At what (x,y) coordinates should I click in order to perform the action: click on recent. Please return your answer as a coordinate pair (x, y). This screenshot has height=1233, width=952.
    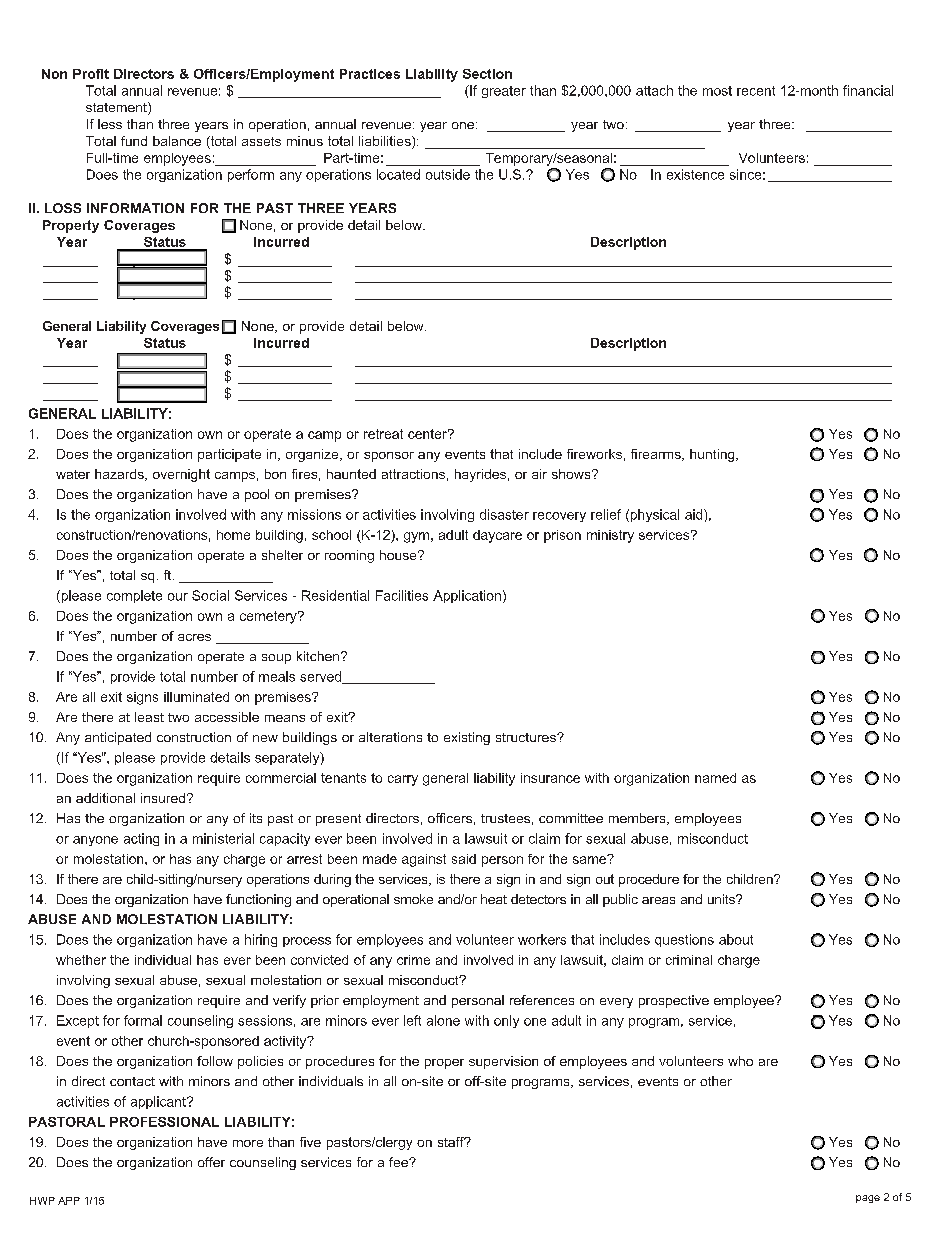
    Looking at the image, I should click on (756, 91).
